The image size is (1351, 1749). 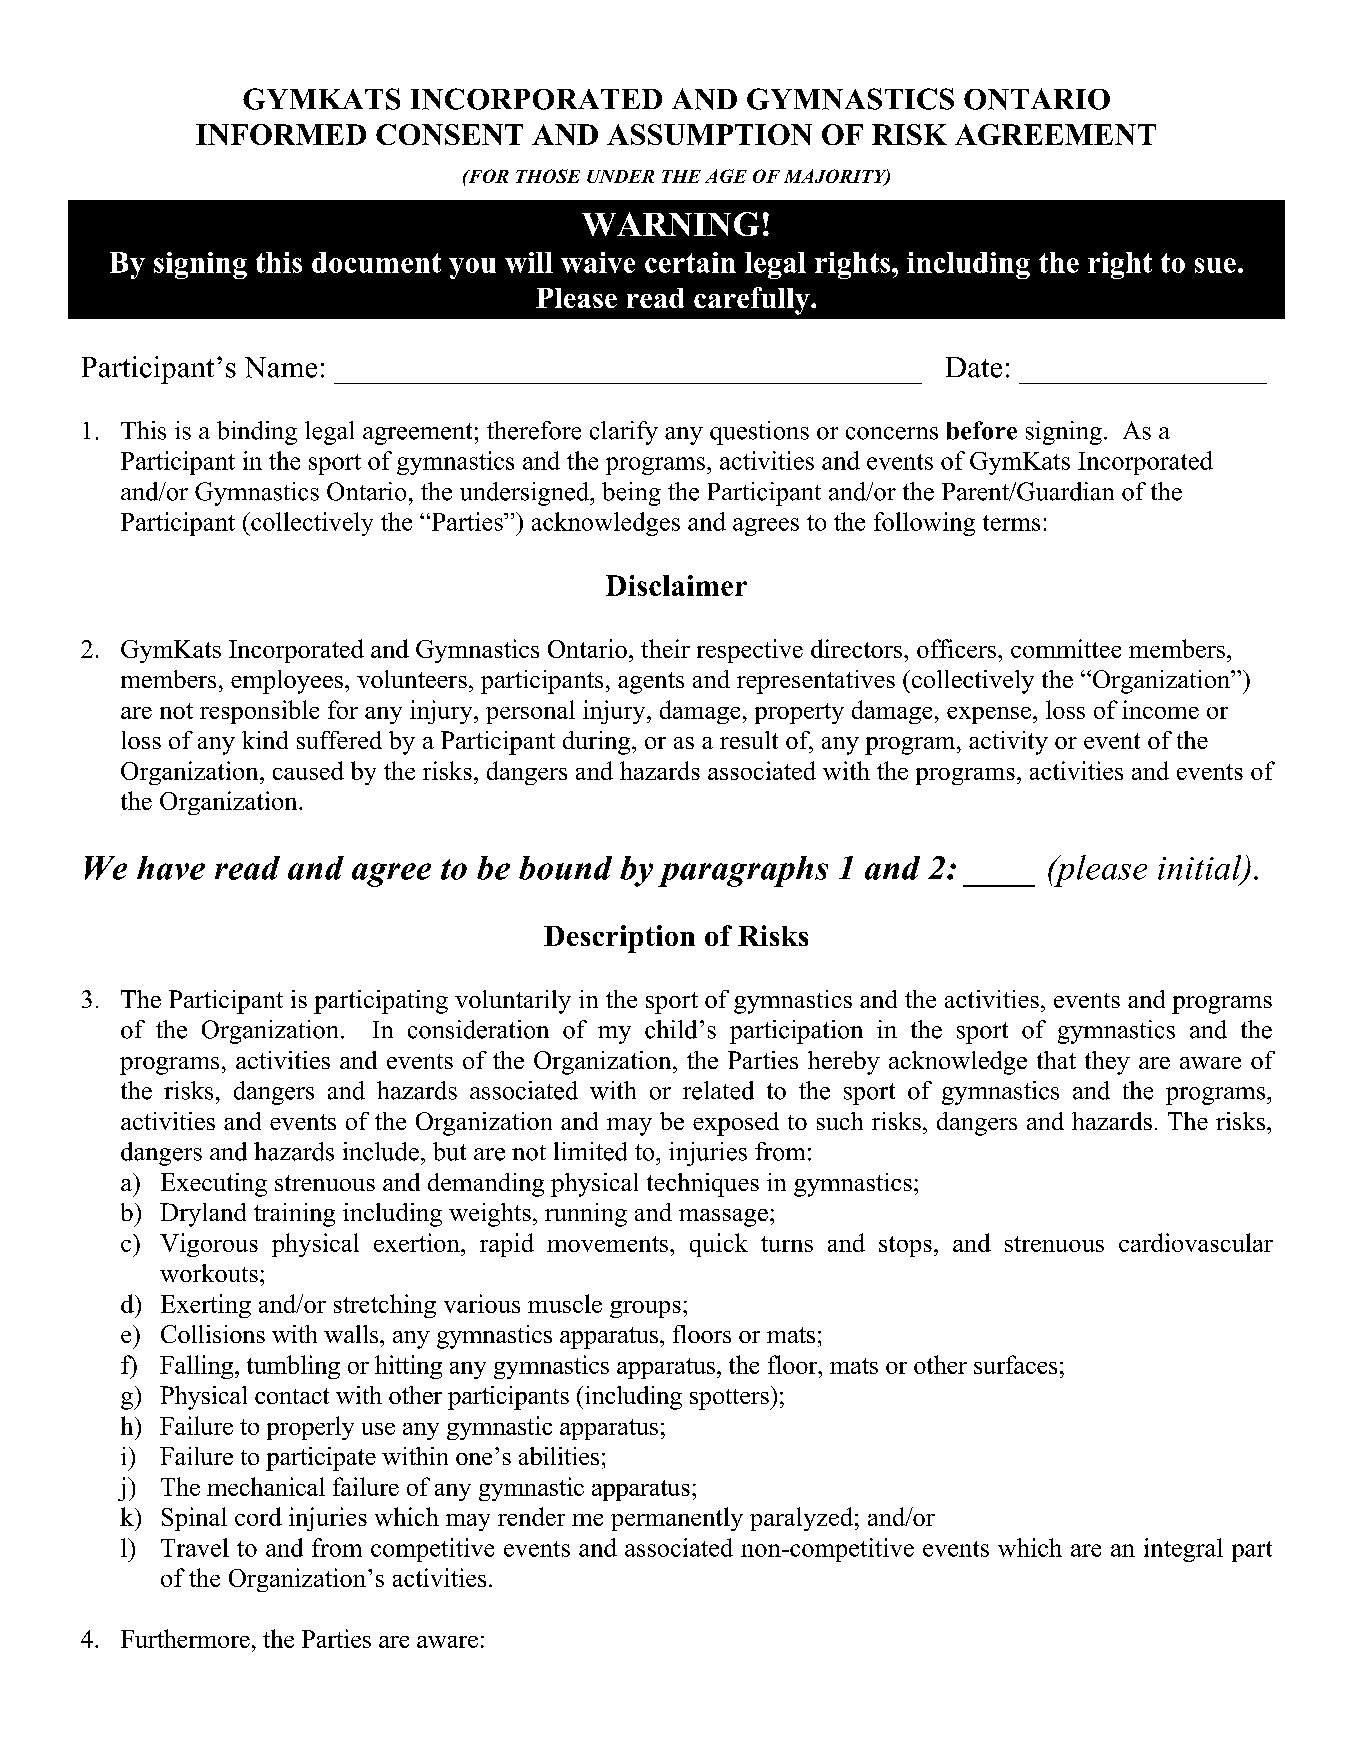 I want to click on ASSUMPTION, so click(x=709, y=134).
